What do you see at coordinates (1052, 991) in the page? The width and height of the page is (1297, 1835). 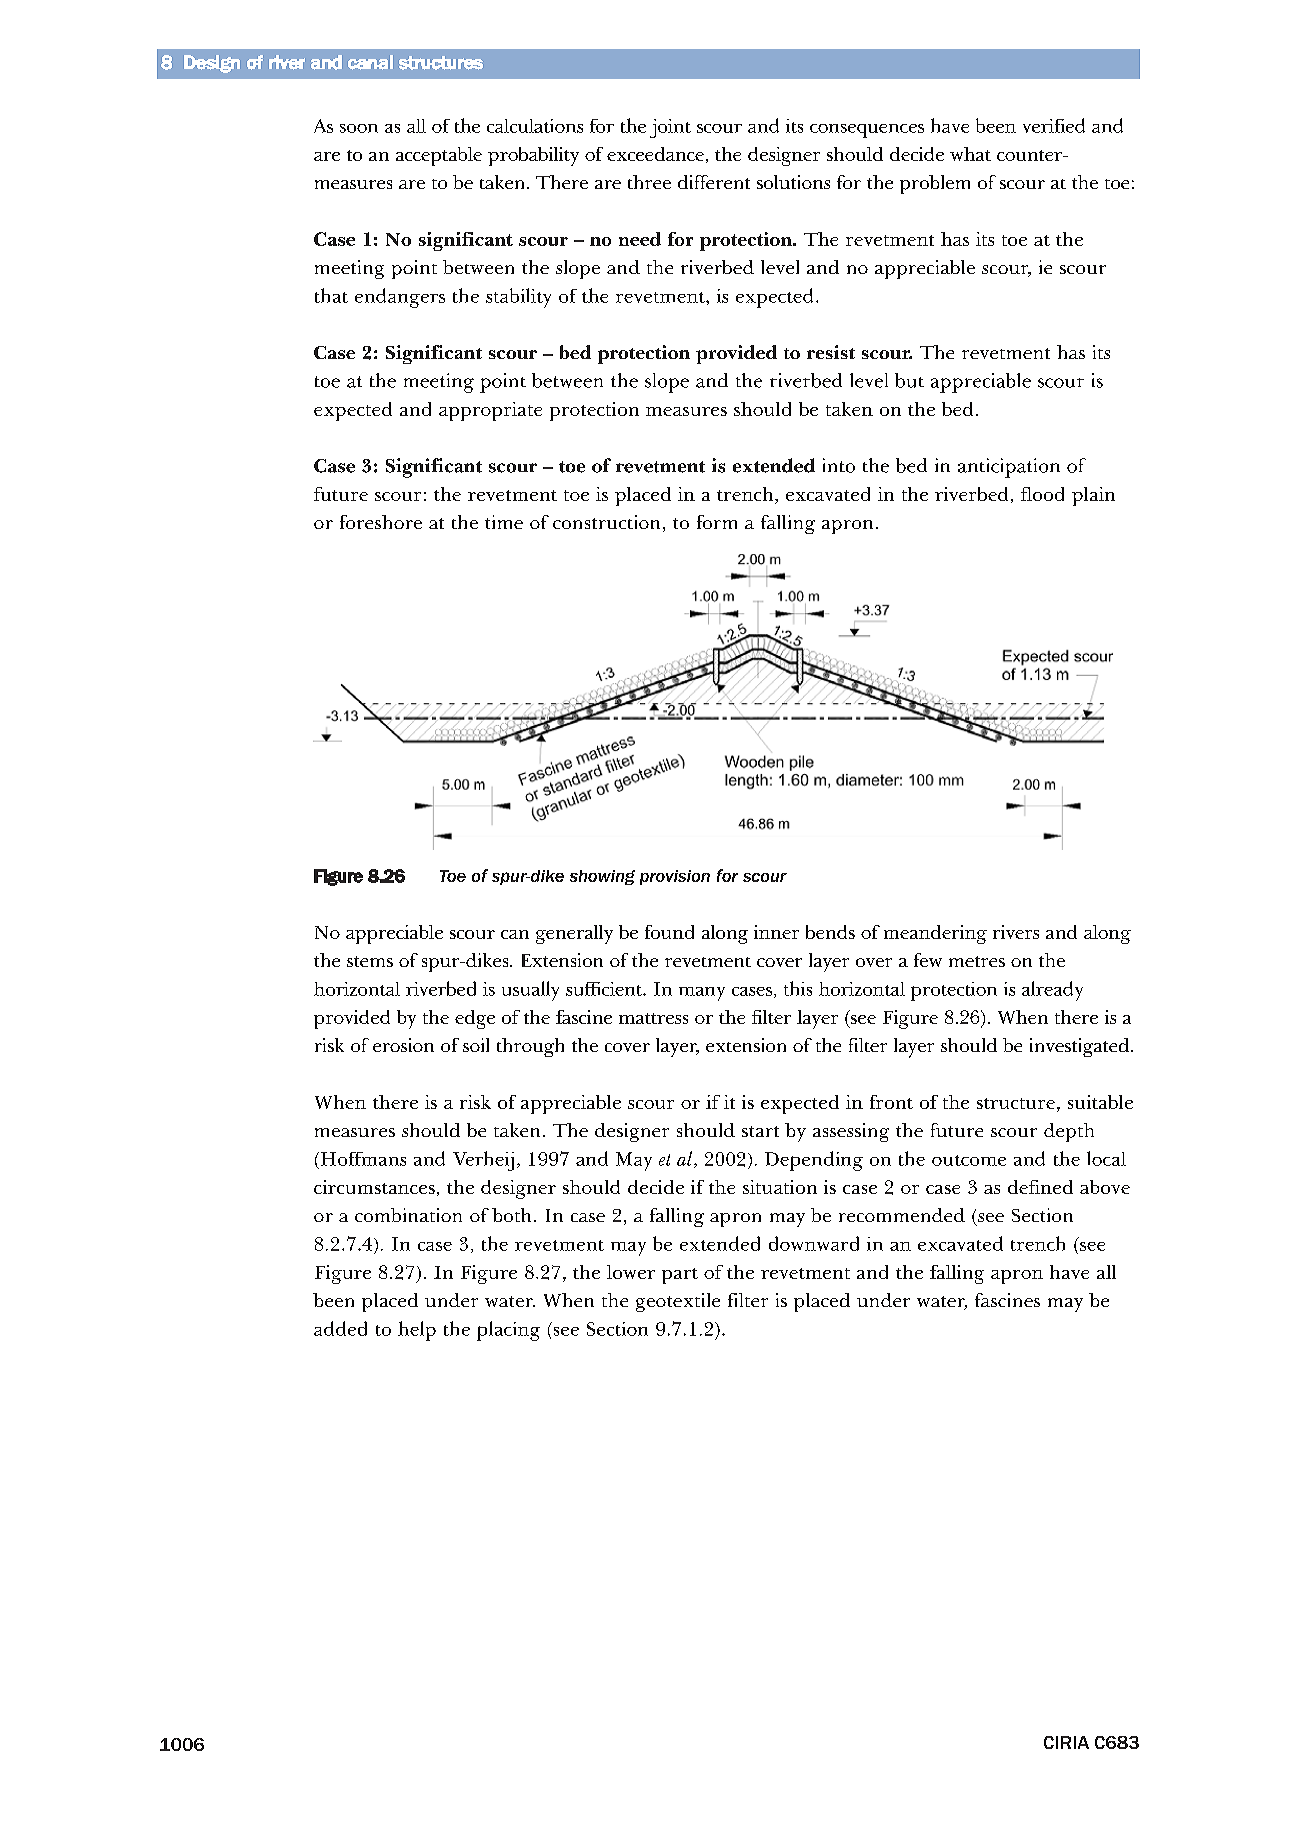 I see `already` at bounding box center [1052, 991].
